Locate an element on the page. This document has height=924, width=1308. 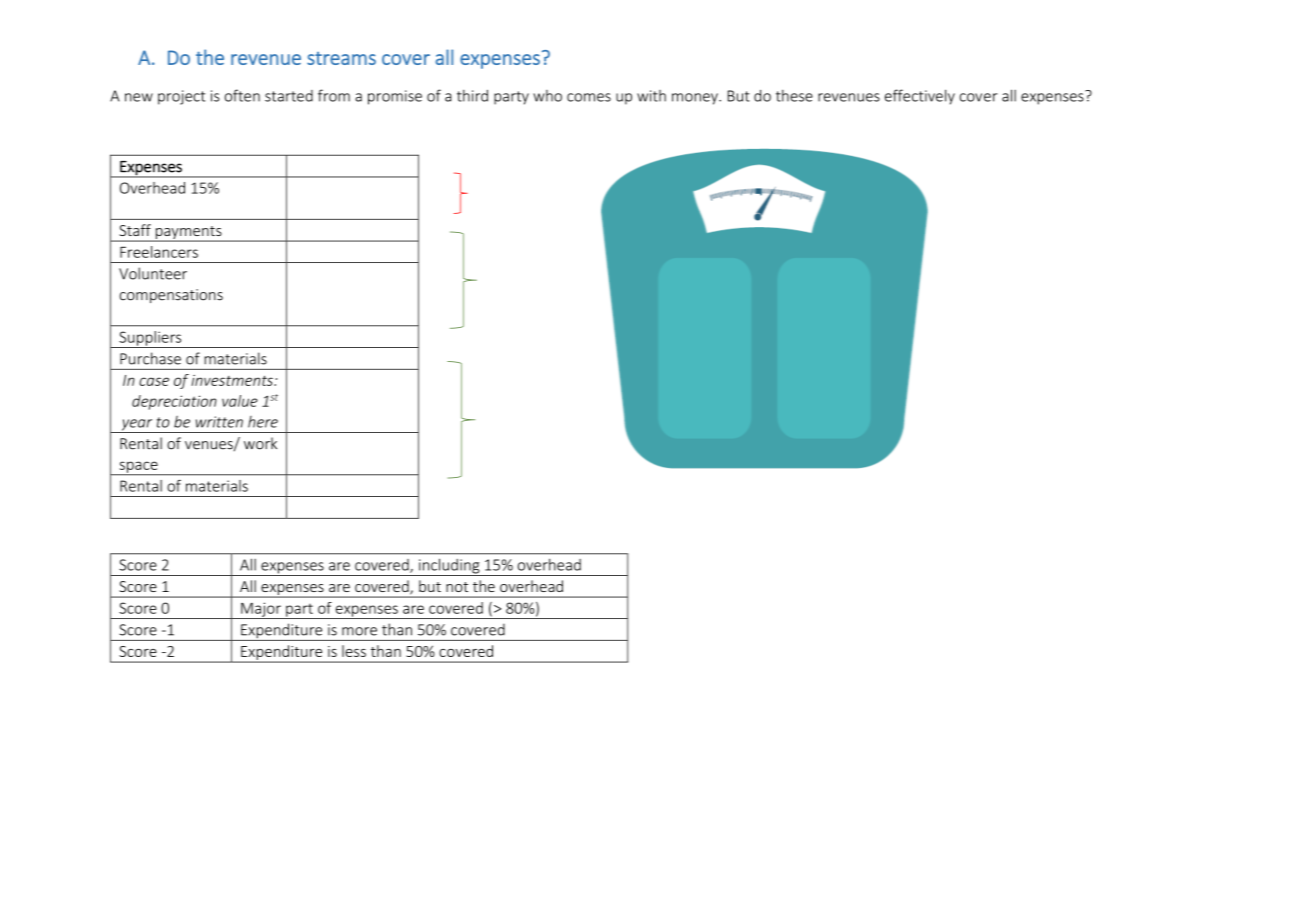
these is located at coordinates (794, 96).
